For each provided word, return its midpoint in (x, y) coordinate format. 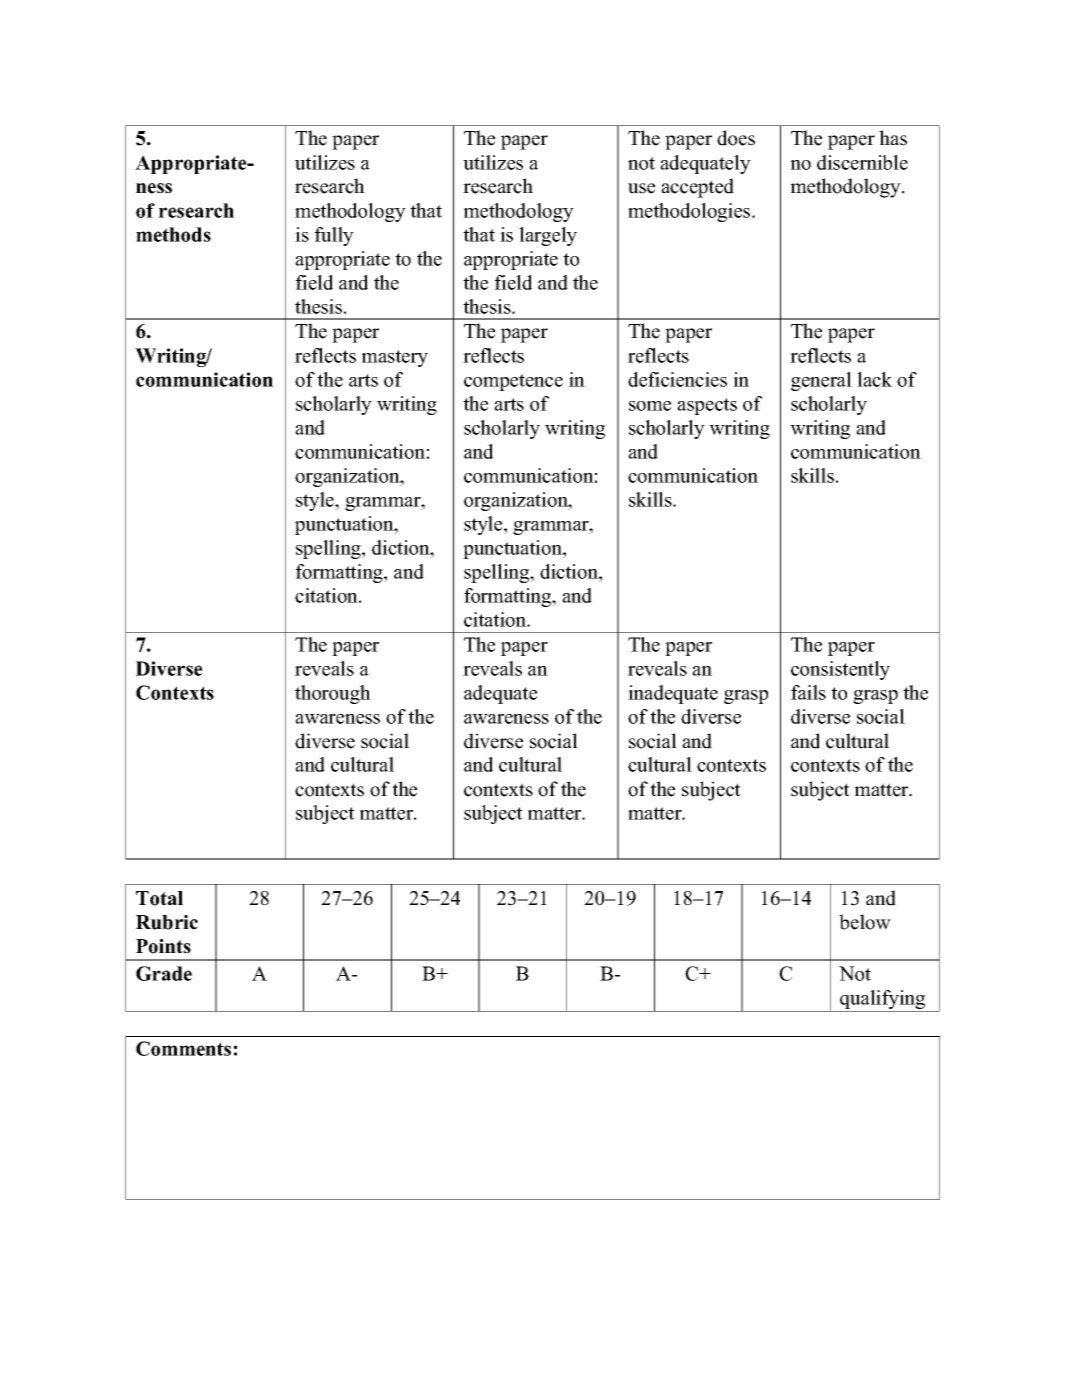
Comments (183, 1048)
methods (173, 234)
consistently (840, 670)
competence (513, 382)
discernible (862, 162)
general (821, 381)
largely (548, 236)
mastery (395, 358)
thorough (333, 694)
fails (808, 692)
